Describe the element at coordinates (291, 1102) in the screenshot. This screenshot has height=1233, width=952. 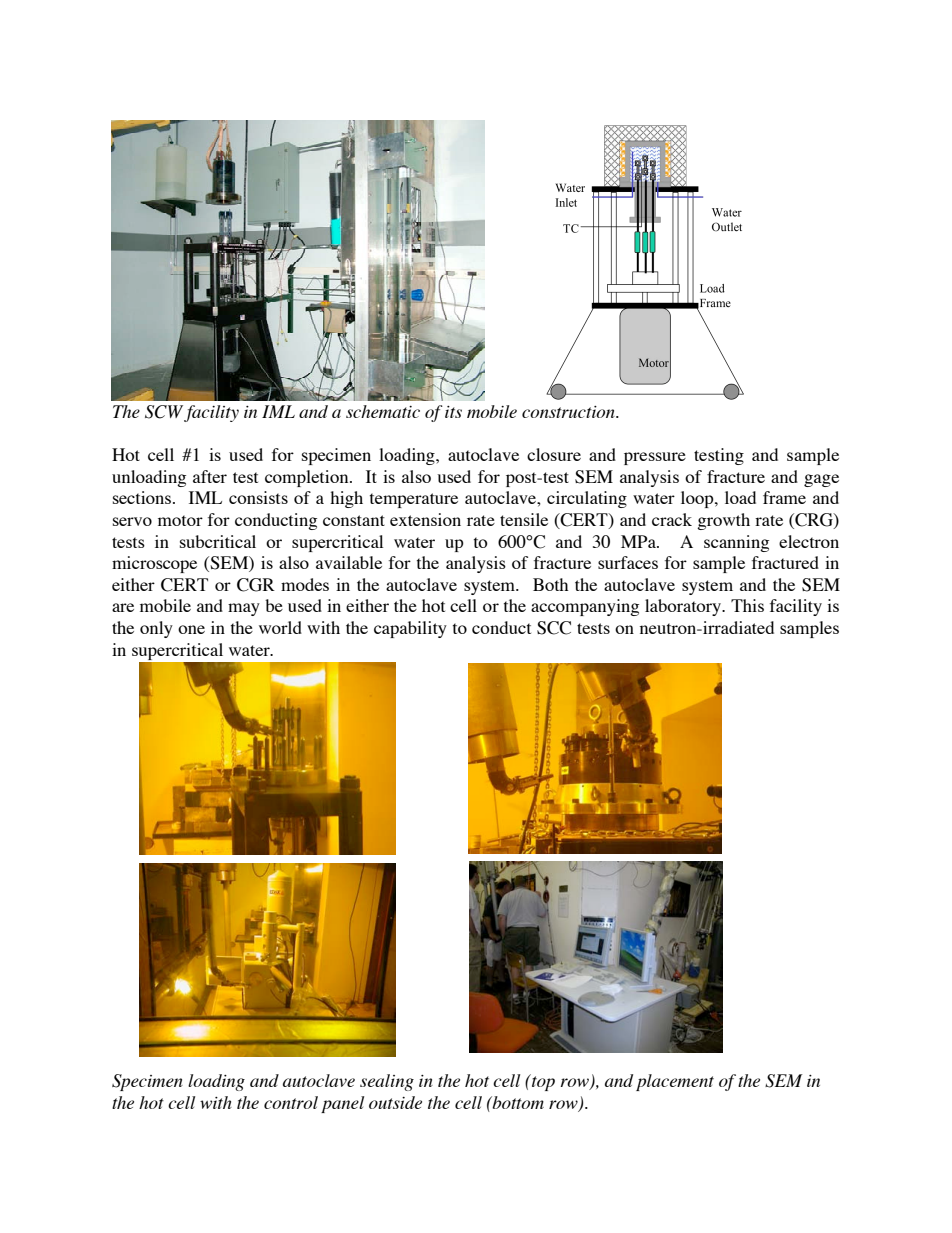
I see `control` at that location.
